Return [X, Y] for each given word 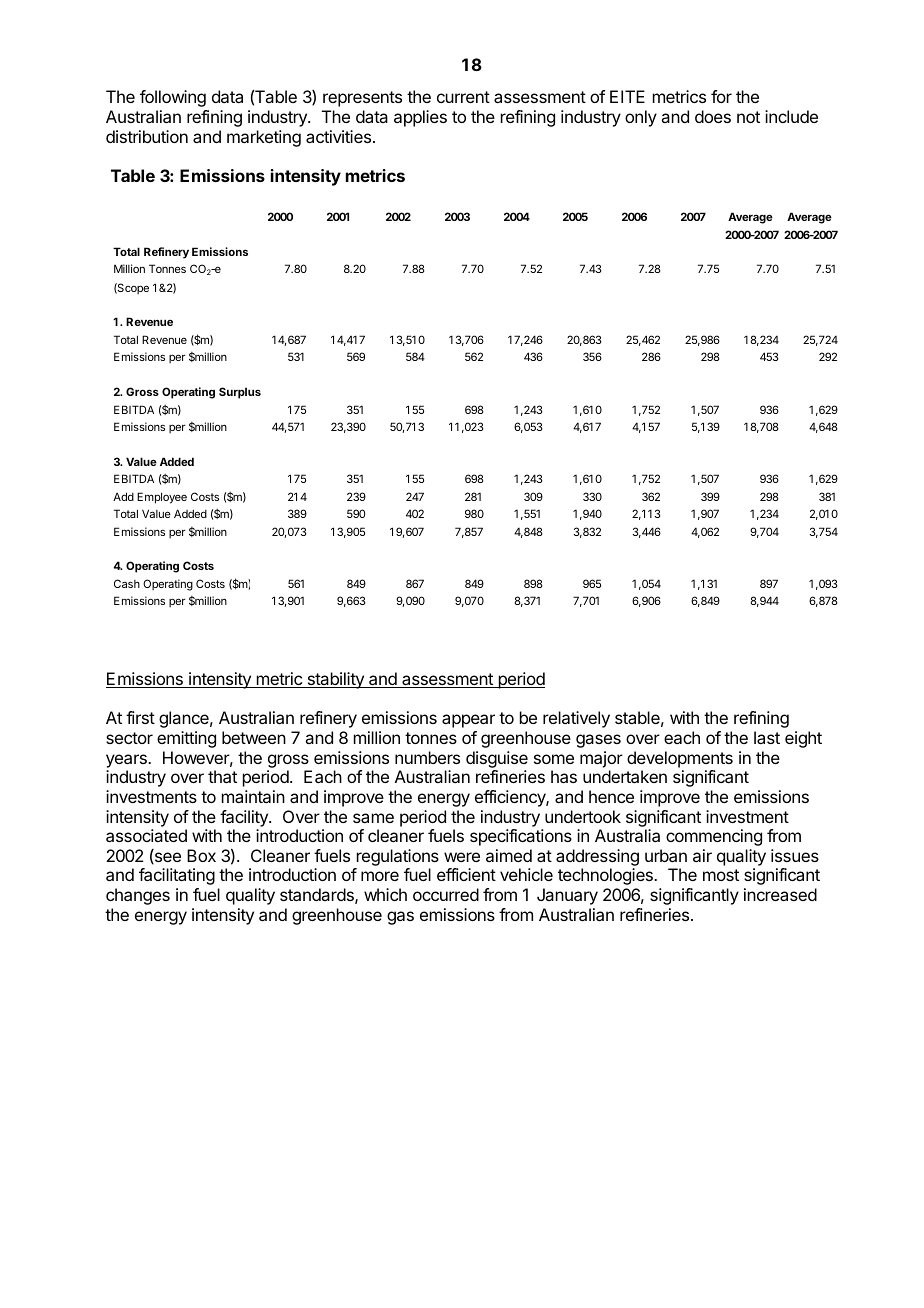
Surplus [240, 393]
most [721, 875]
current [463, 97]
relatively [576, 719]
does [713, 116]
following [173, 98]
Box [201, 855]
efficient [466, 874]
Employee [162, 498]
